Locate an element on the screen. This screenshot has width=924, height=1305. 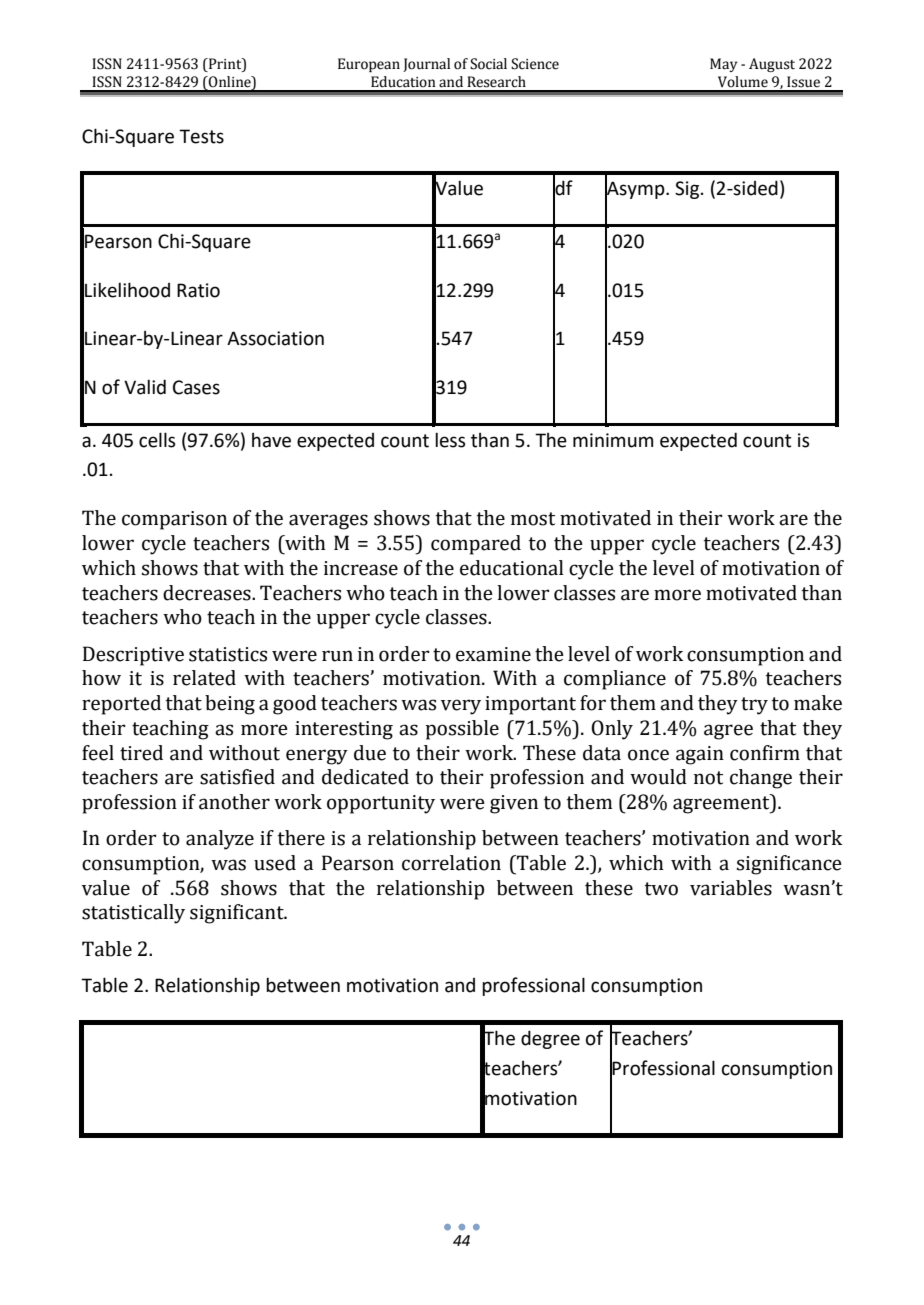
statistically is located at coordinates (133, 914).
